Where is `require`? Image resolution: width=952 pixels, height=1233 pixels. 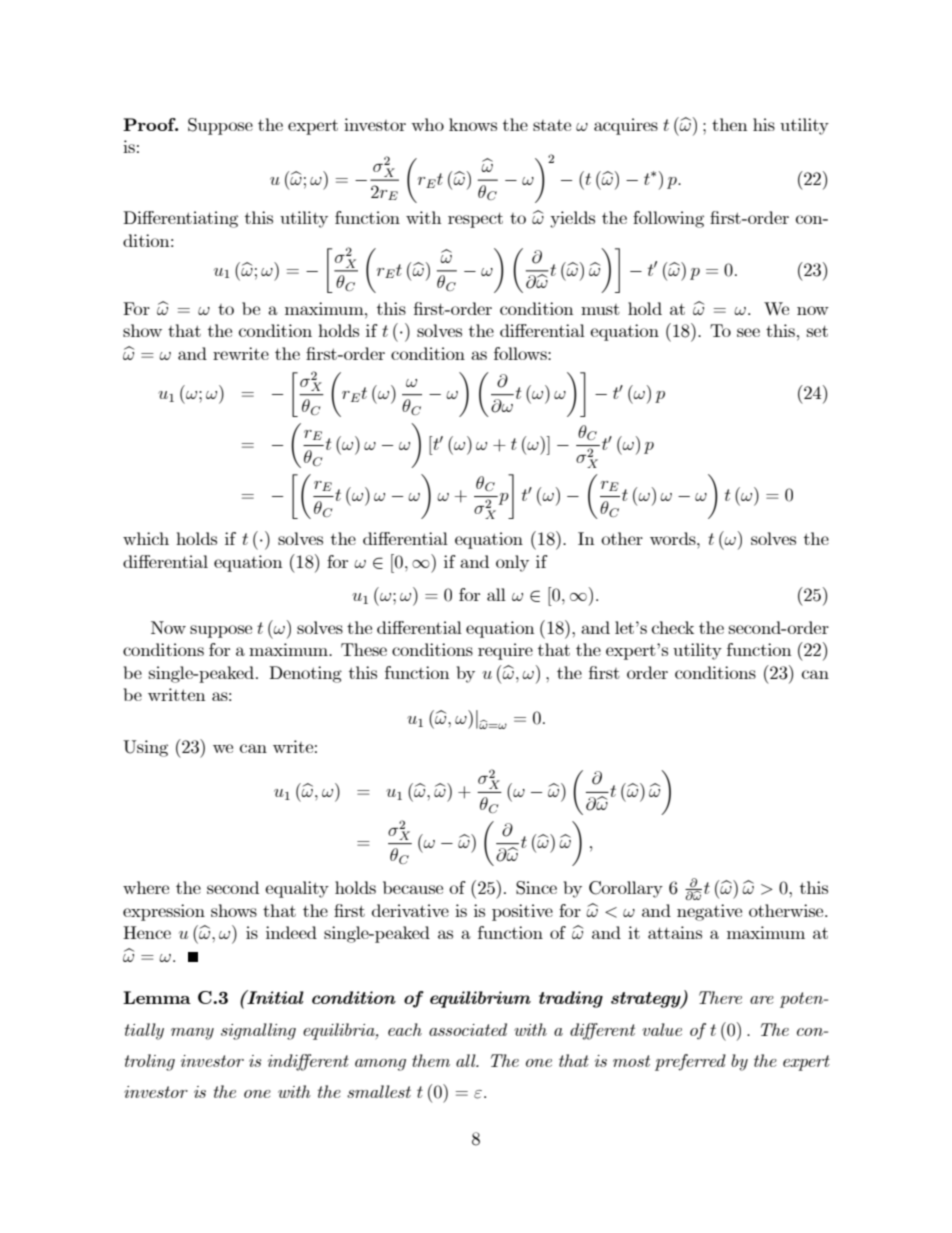 require is located at coordinates (505, 651).
